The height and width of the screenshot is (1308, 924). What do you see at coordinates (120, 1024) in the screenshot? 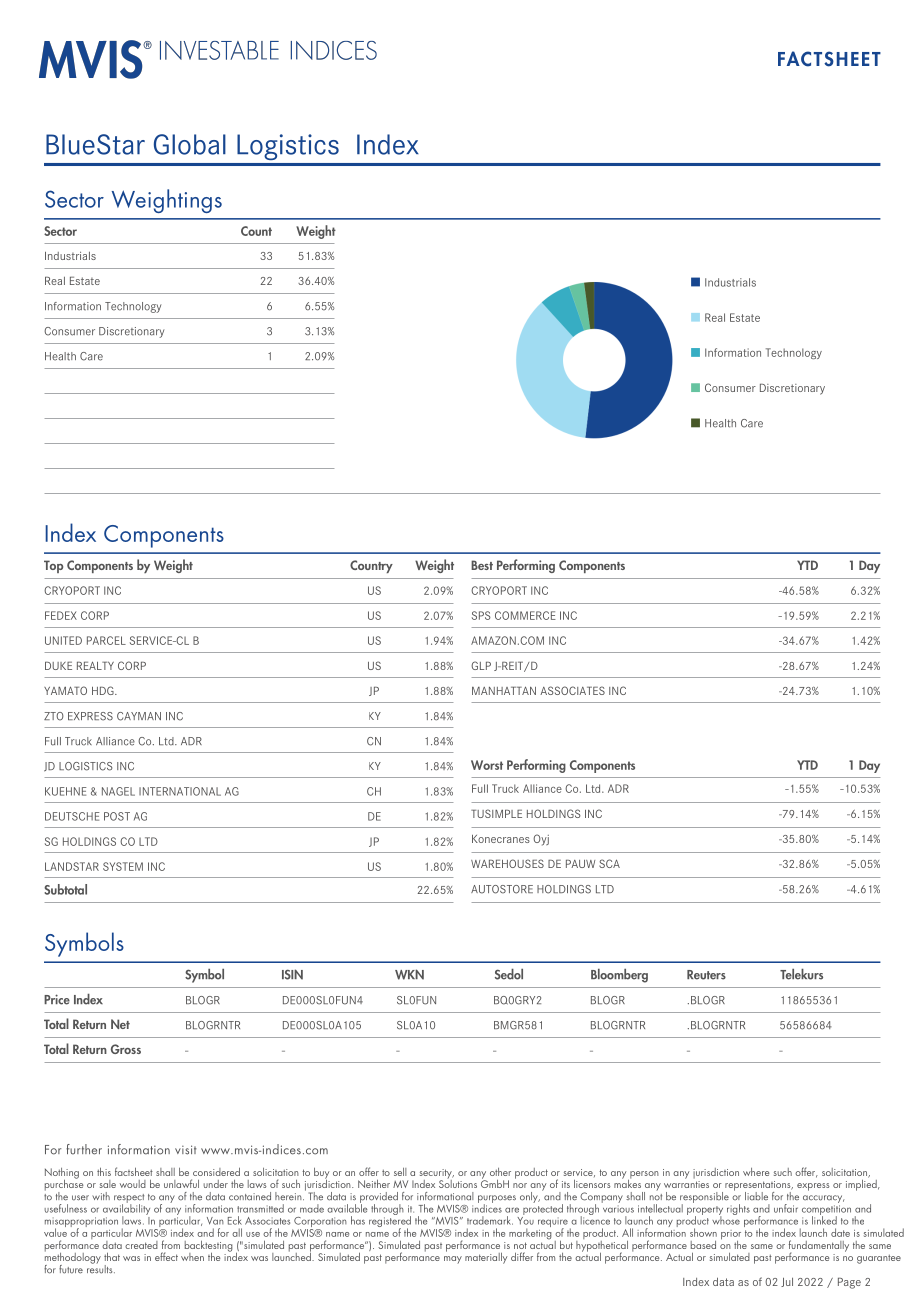
I see `Net` at bounding box center [120, 1024].
